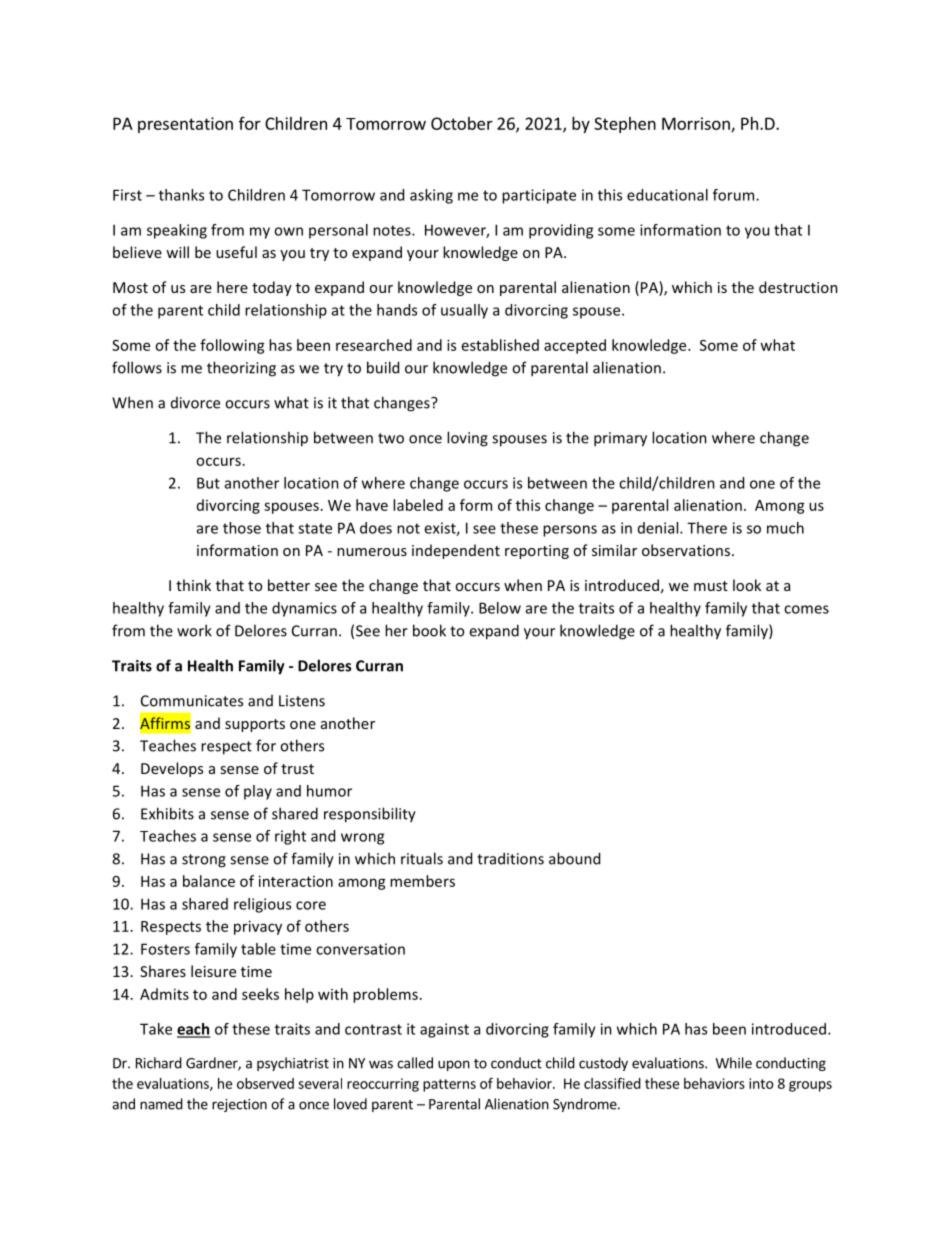  Describe the element at coordinates (239, 1105) in the document. I see `rejection` at that location.
